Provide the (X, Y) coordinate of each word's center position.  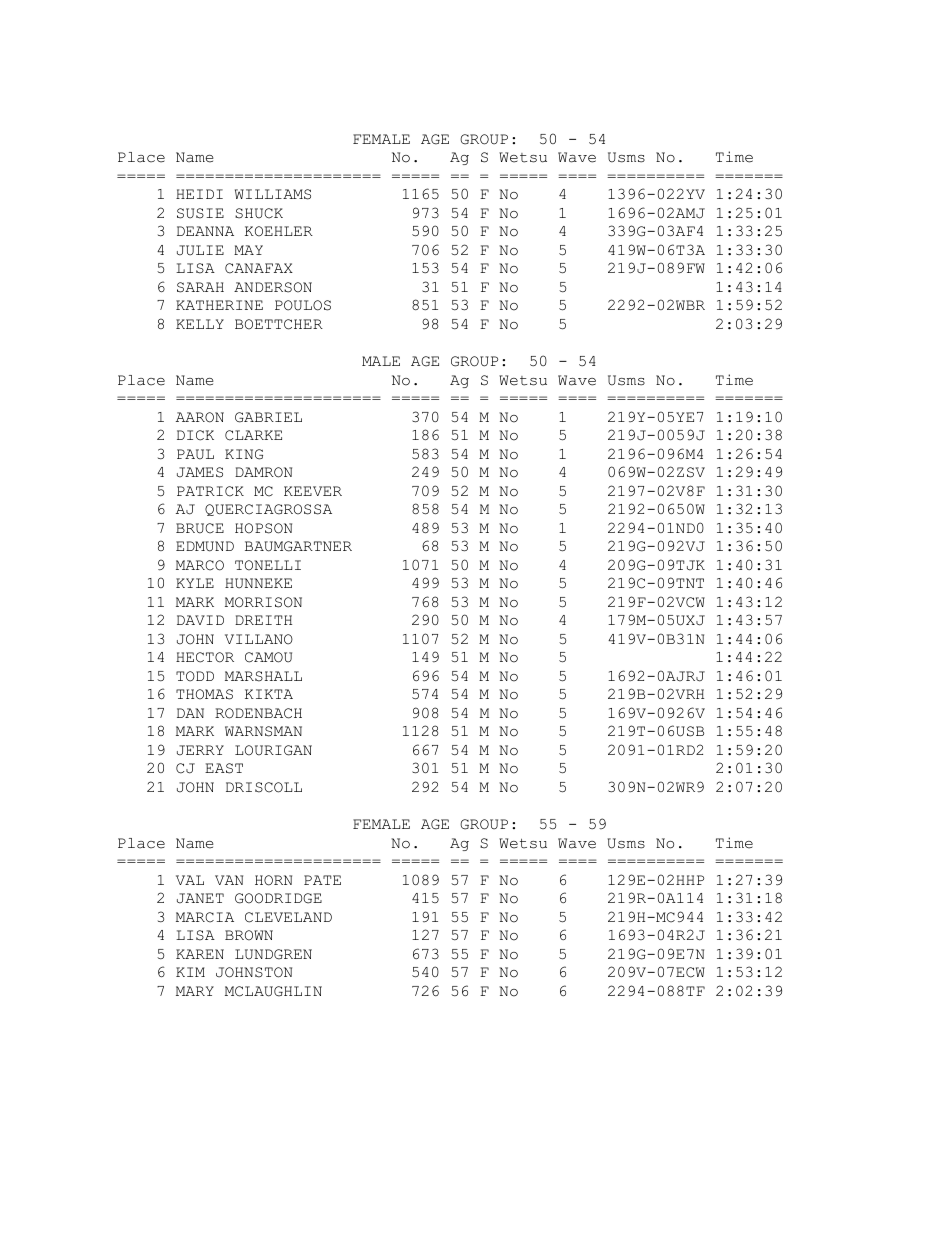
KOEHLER (279, 231)
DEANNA (205, 231)
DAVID (200, 620)
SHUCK (259, 213)
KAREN (200, 954)
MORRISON (263, 602)
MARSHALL (263, 676)
